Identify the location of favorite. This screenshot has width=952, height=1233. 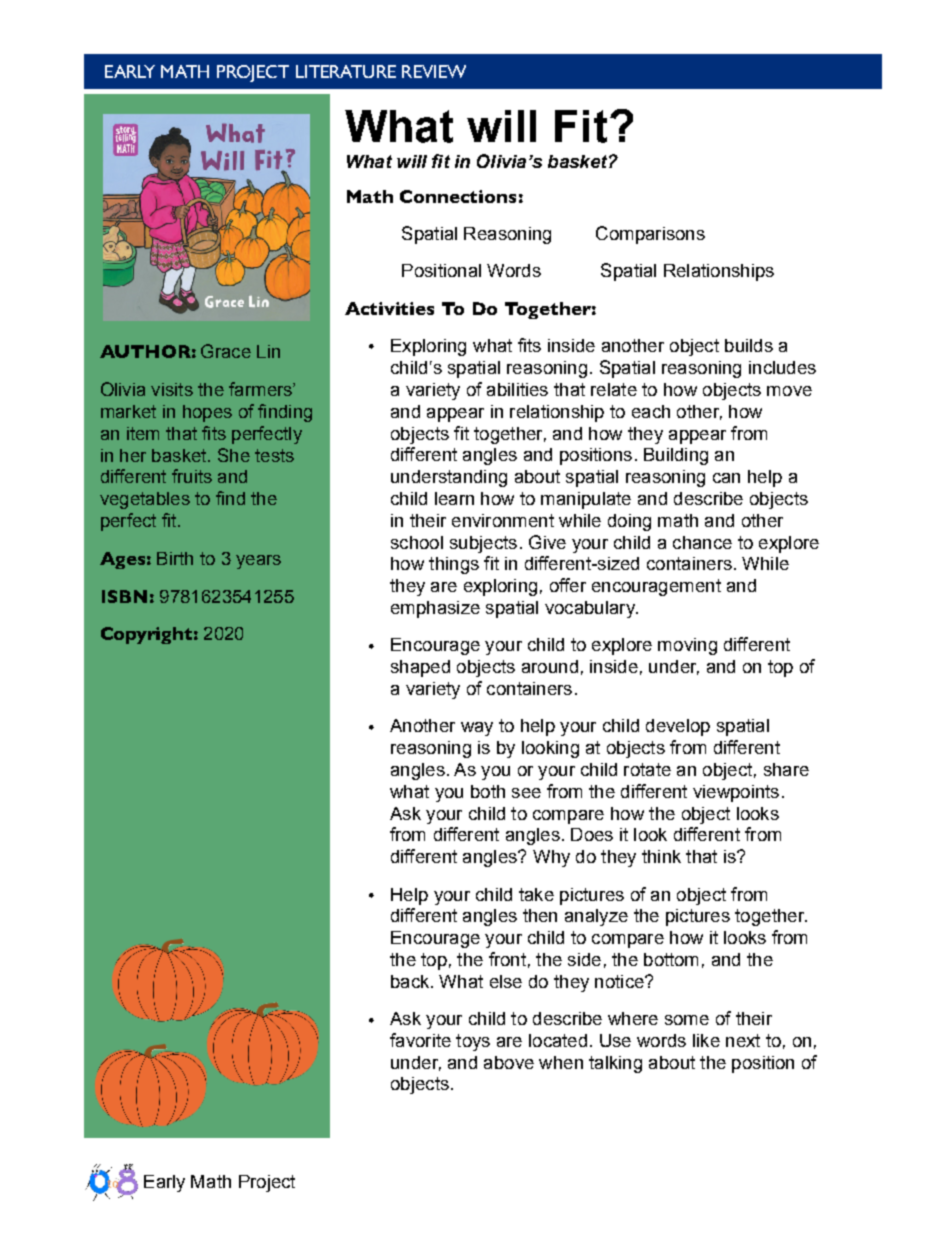
(420, 1040).
